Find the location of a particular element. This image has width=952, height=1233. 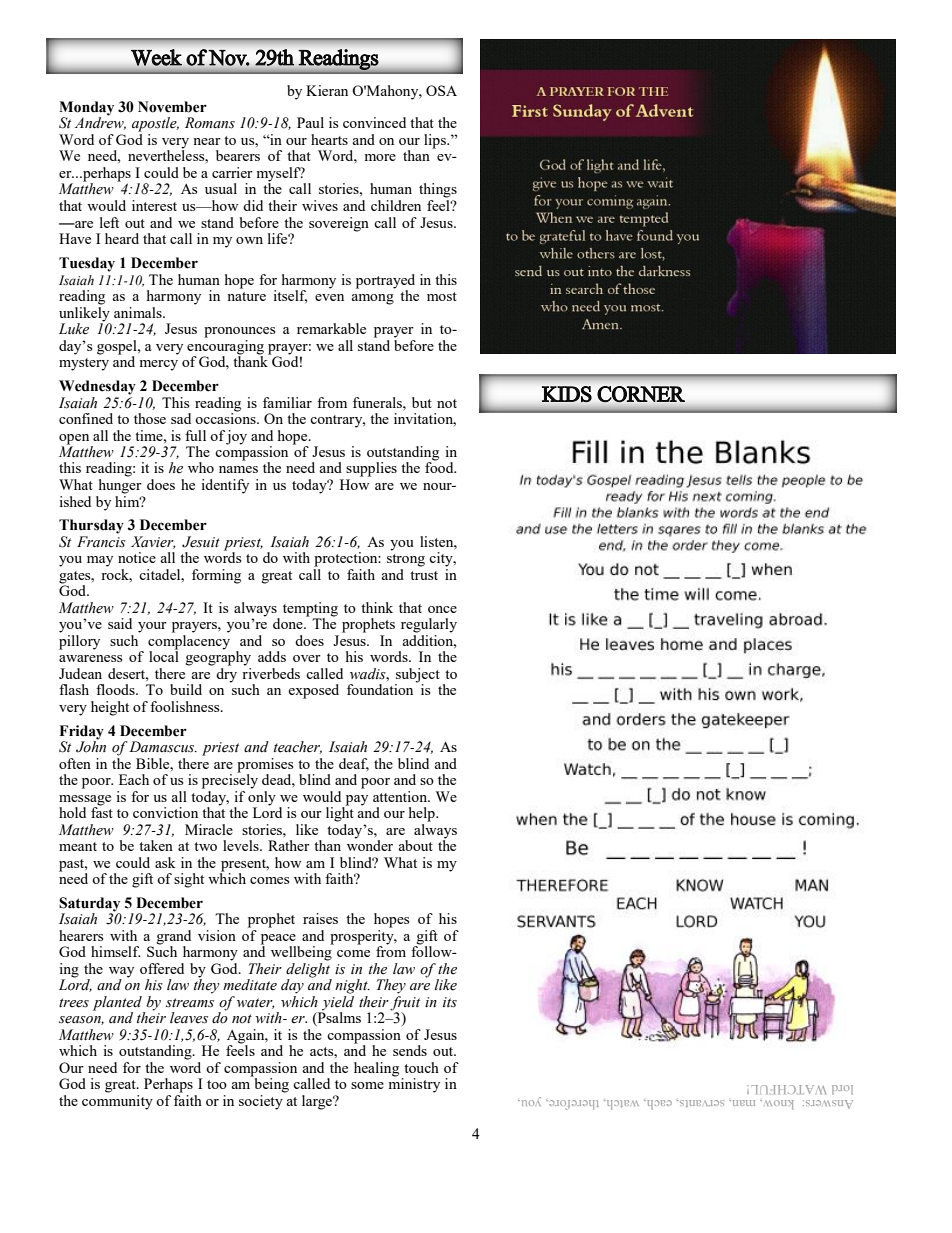

notice is located at coordinates (137, 557).
